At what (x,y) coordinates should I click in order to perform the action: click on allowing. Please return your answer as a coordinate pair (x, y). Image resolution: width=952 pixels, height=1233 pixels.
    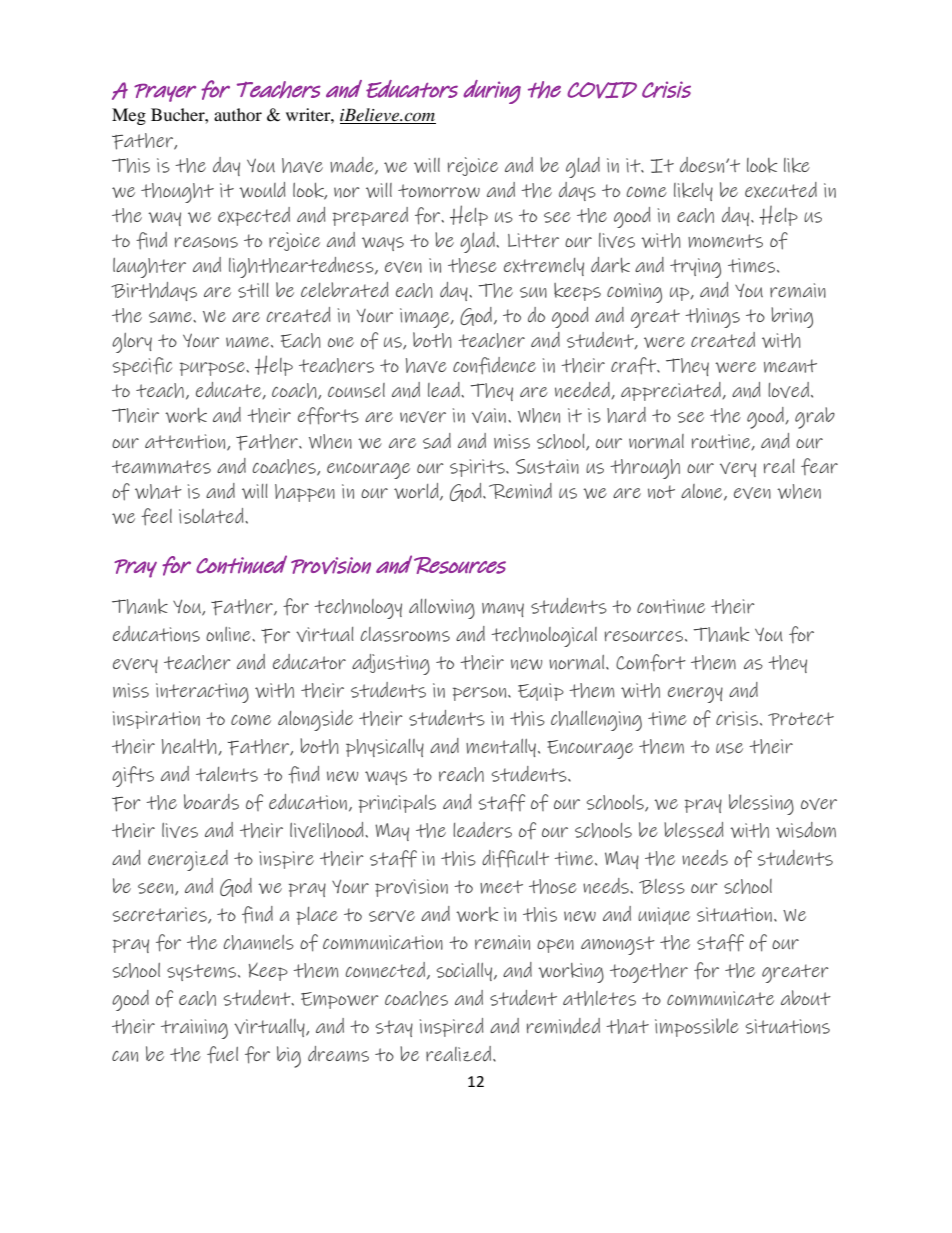
    Looking at the image, I should click on (442, 609).
